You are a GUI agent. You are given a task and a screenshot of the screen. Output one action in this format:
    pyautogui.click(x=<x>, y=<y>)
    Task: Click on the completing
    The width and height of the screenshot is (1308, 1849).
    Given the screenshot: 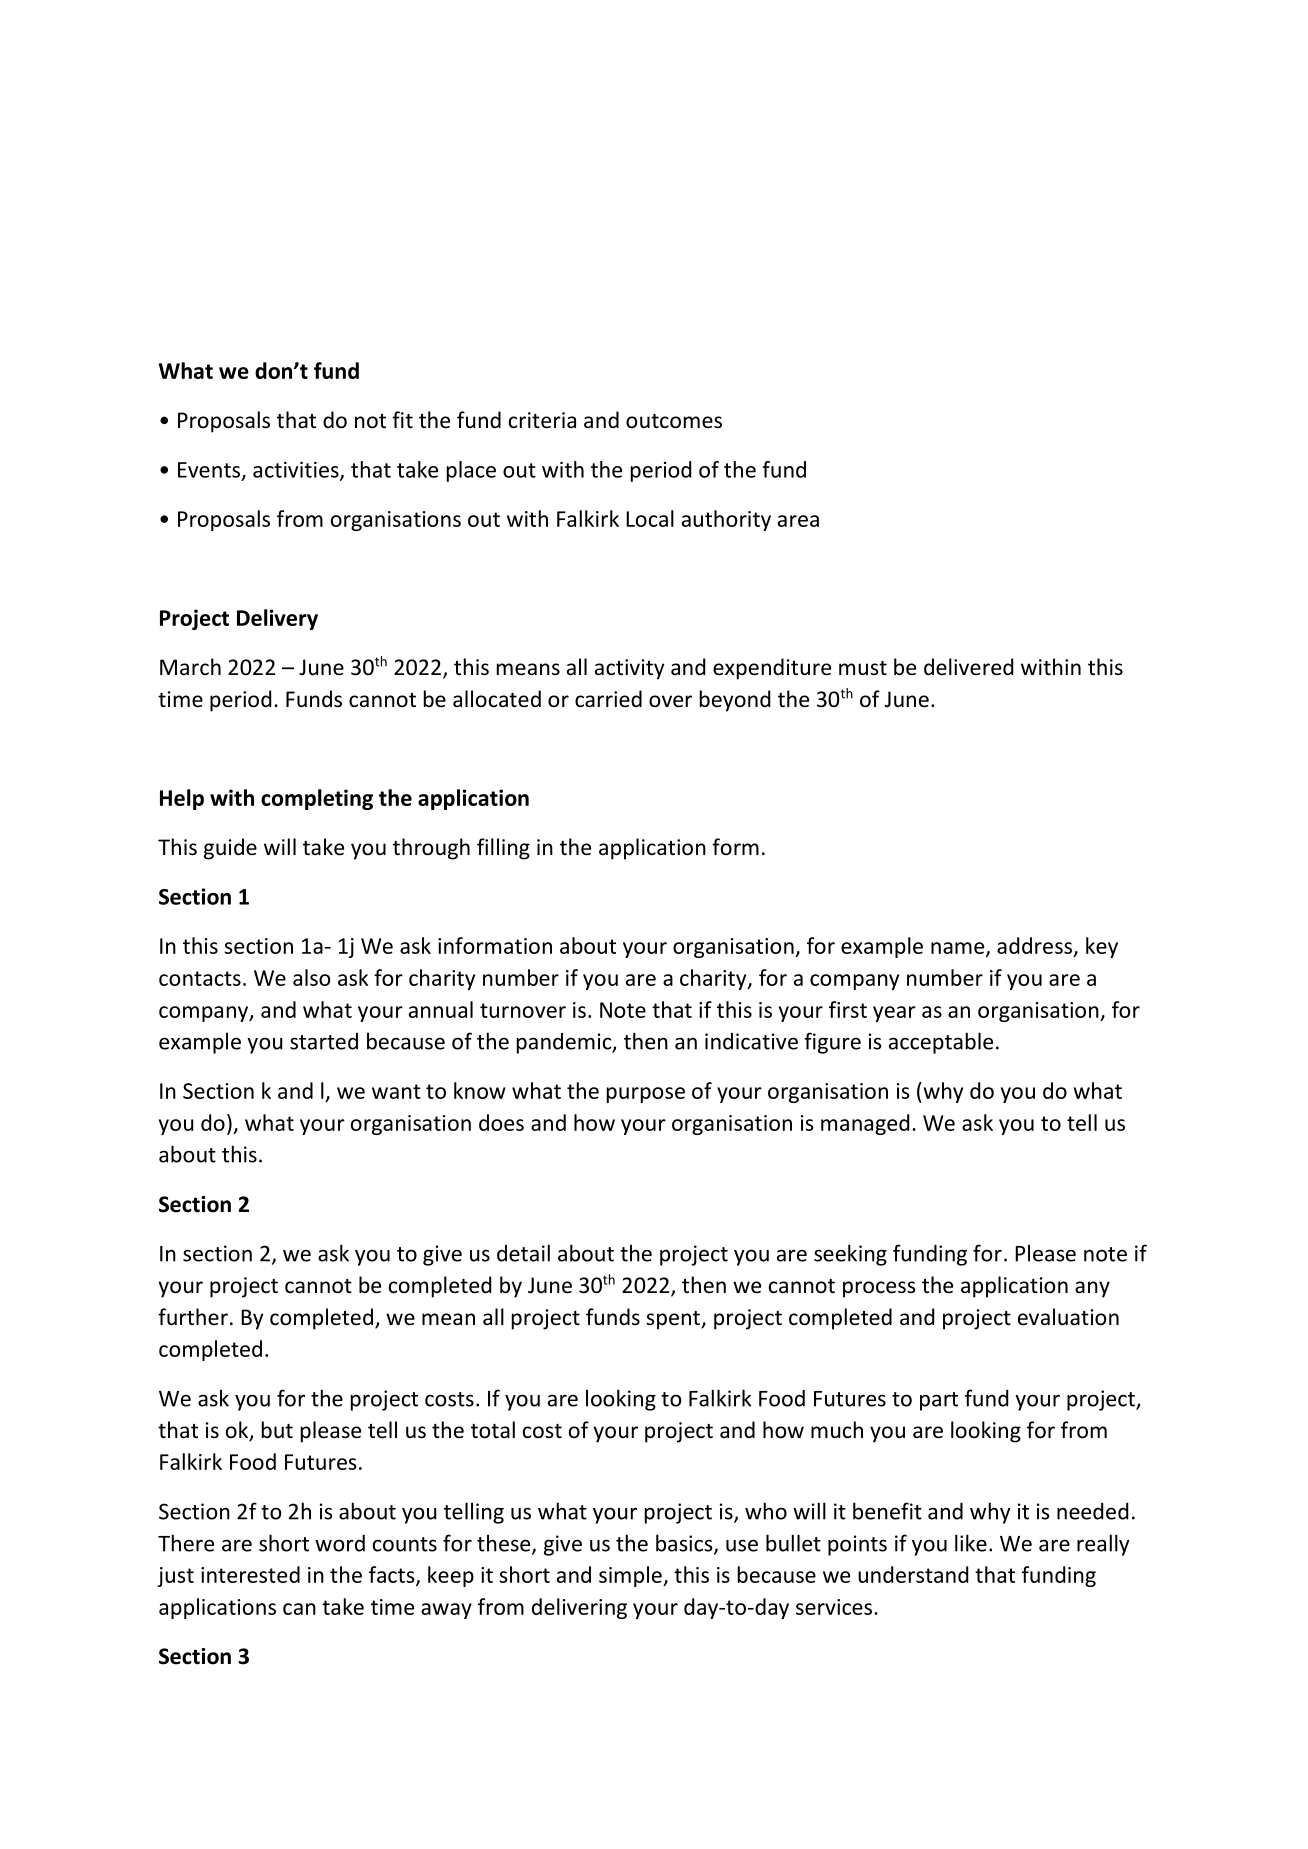 What is the action you would take?
    pyautogui.click(x=317, y=799)
